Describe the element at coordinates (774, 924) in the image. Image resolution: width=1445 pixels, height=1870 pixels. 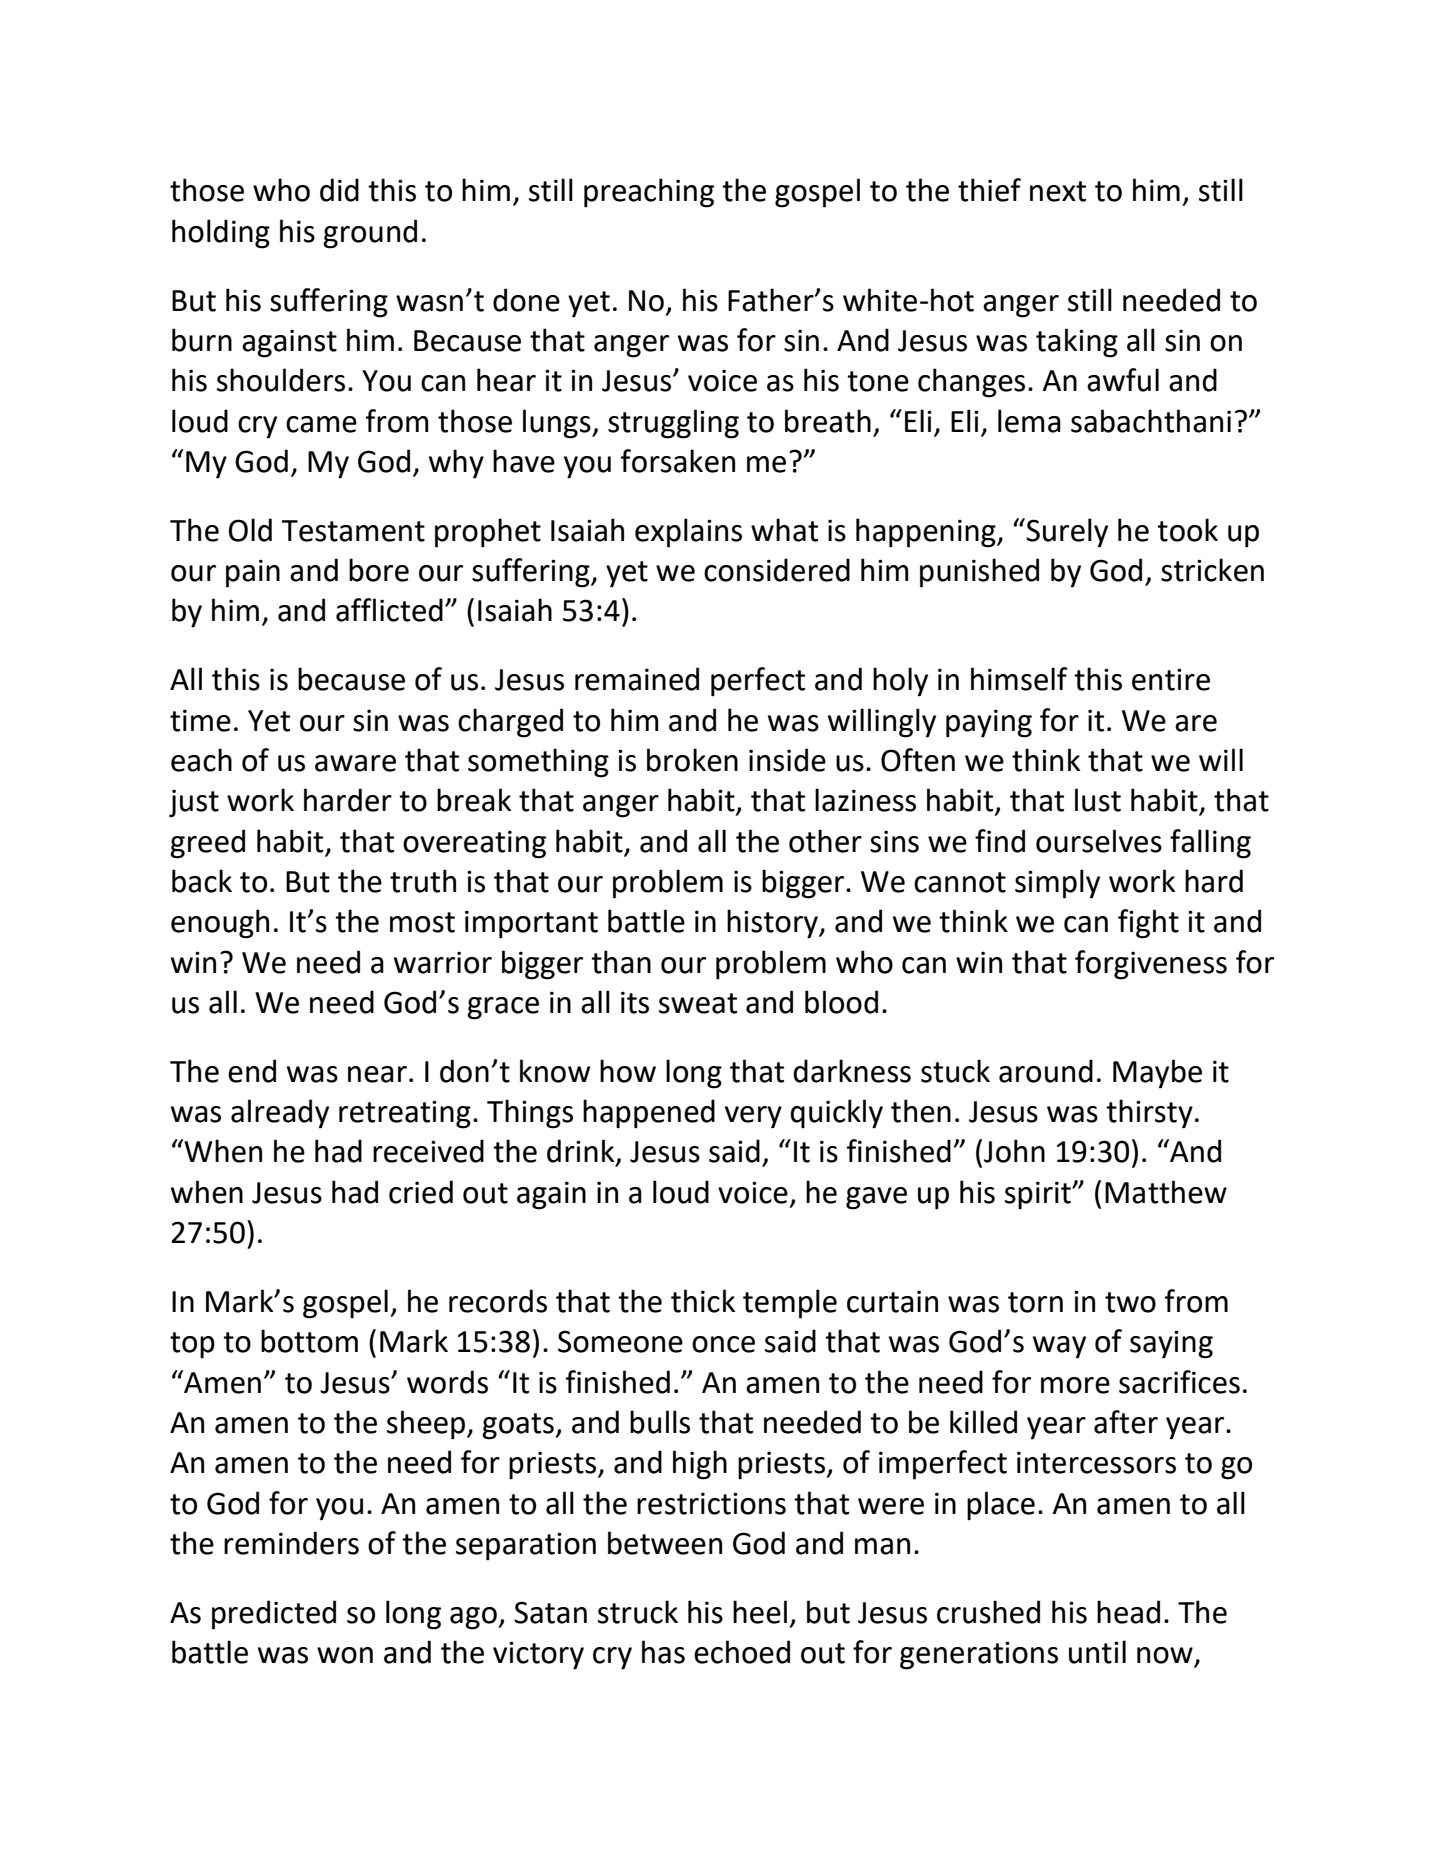
I see `history` at that location.
